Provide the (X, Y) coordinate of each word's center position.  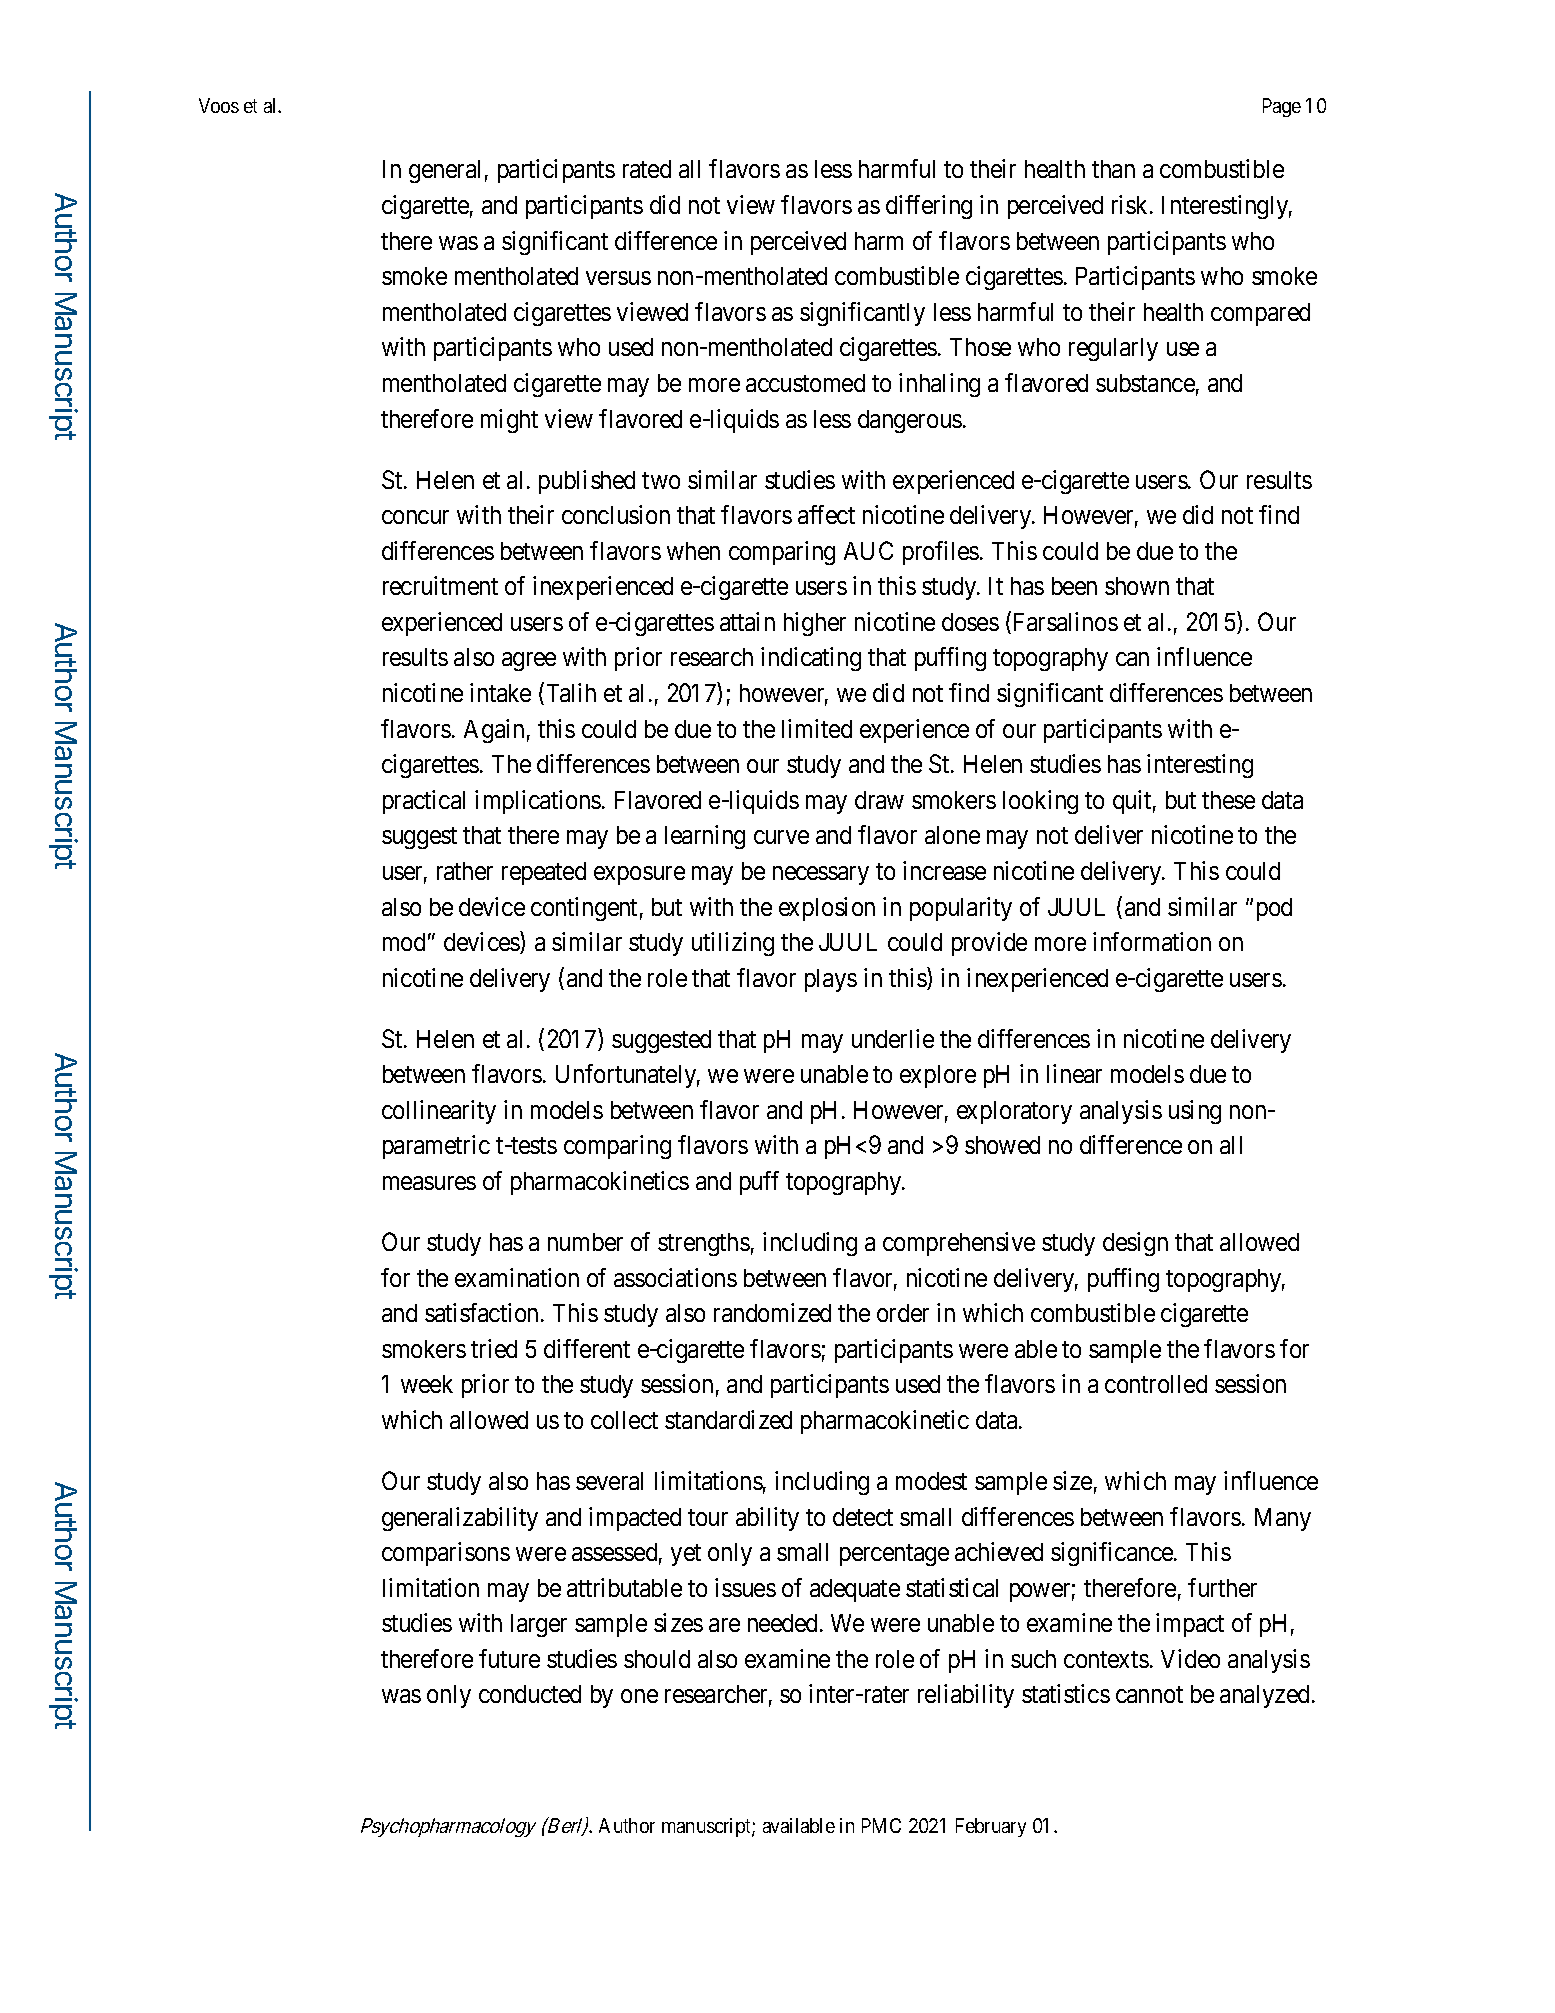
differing (929, 207)
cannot (1149, 1695)
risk (1131, 204)
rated (647, 169)
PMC (881, 1825)
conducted (530, 1694)
